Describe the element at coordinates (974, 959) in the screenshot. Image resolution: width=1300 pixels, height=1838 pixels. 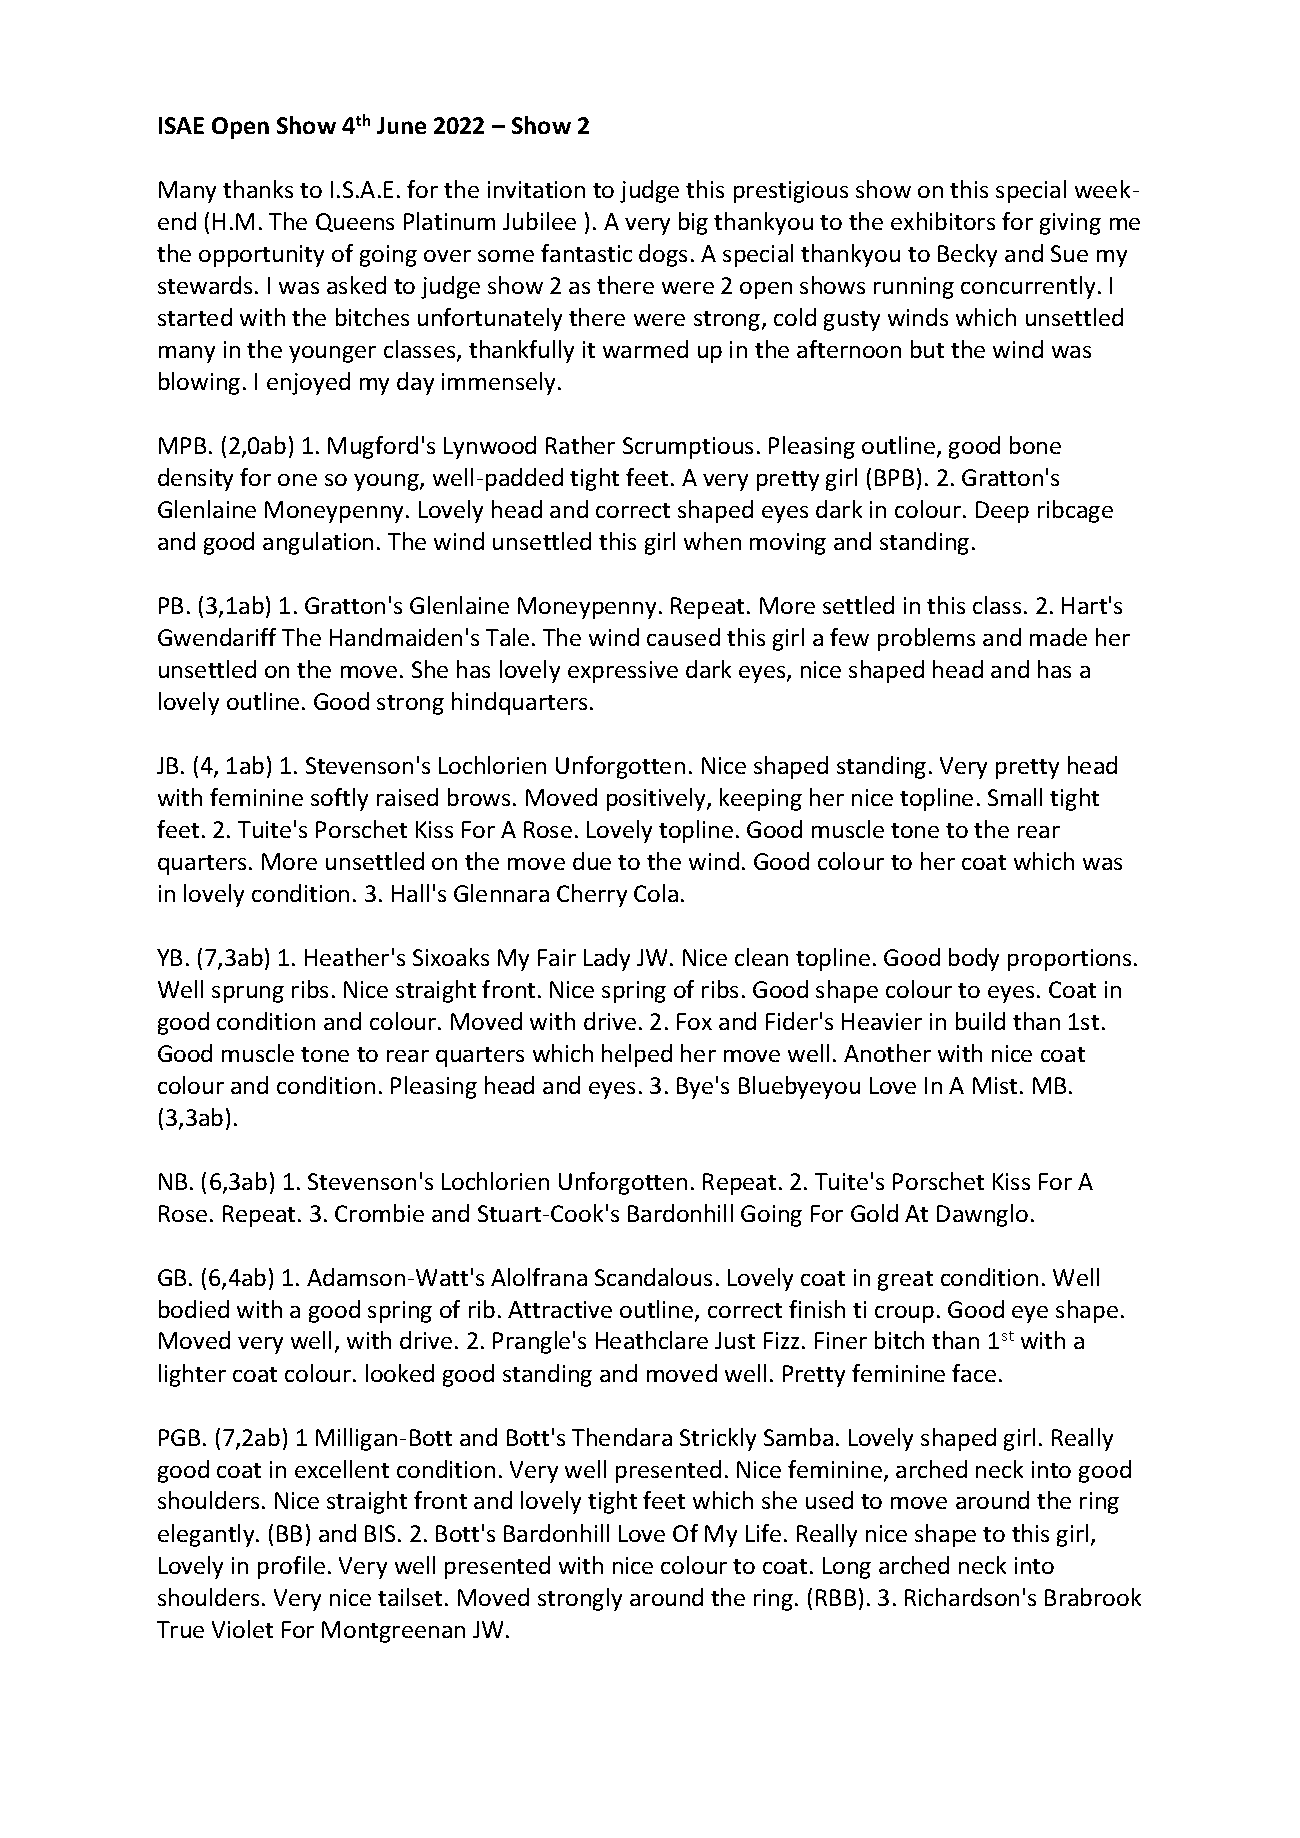
I see `body` at that location.
